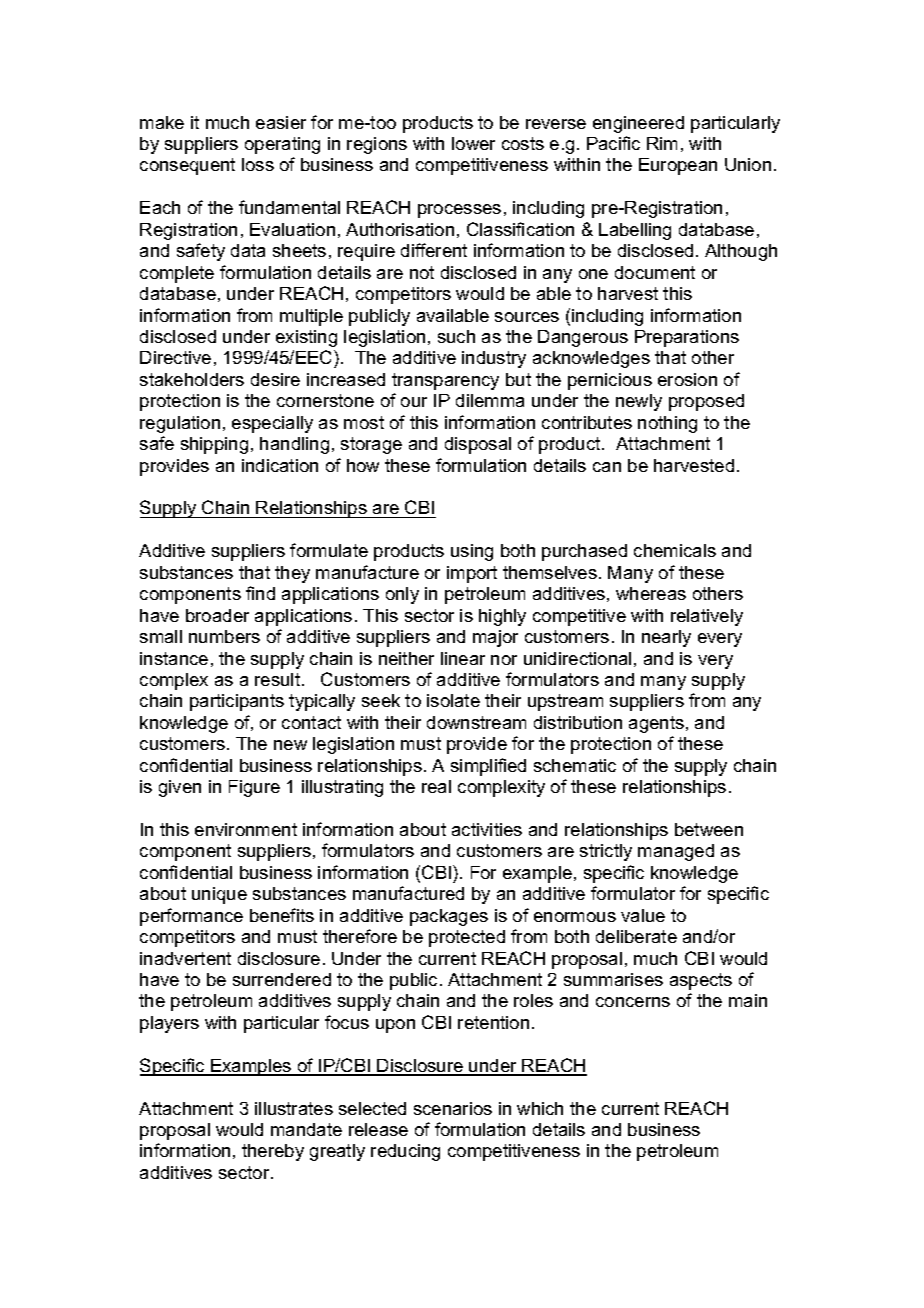  What do you see at coordinates (678, 166) in the screenshot?
I see `European` at bounding box center [678, 166].
